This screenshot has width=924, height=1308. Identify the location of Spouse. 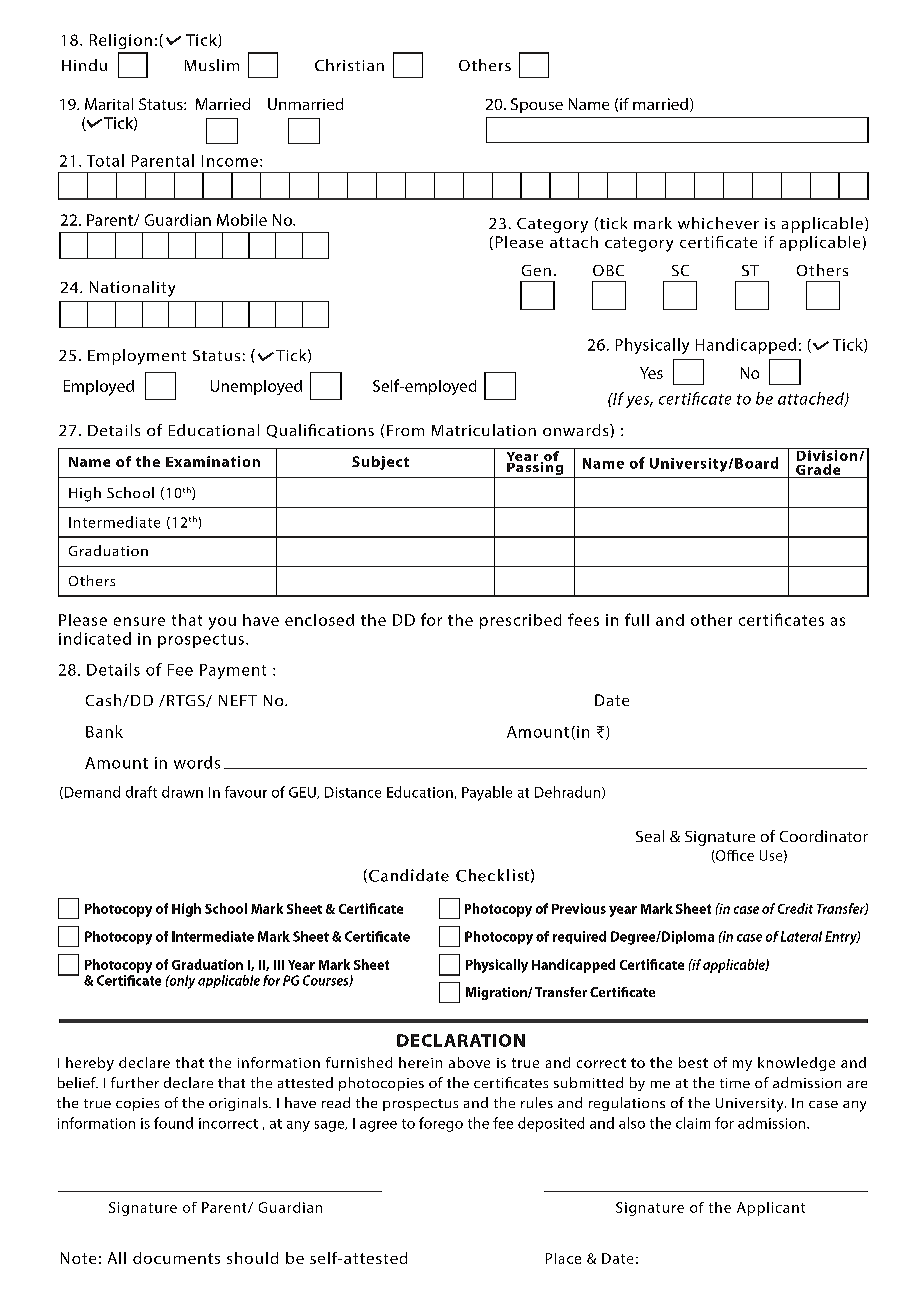
(537, 105).
